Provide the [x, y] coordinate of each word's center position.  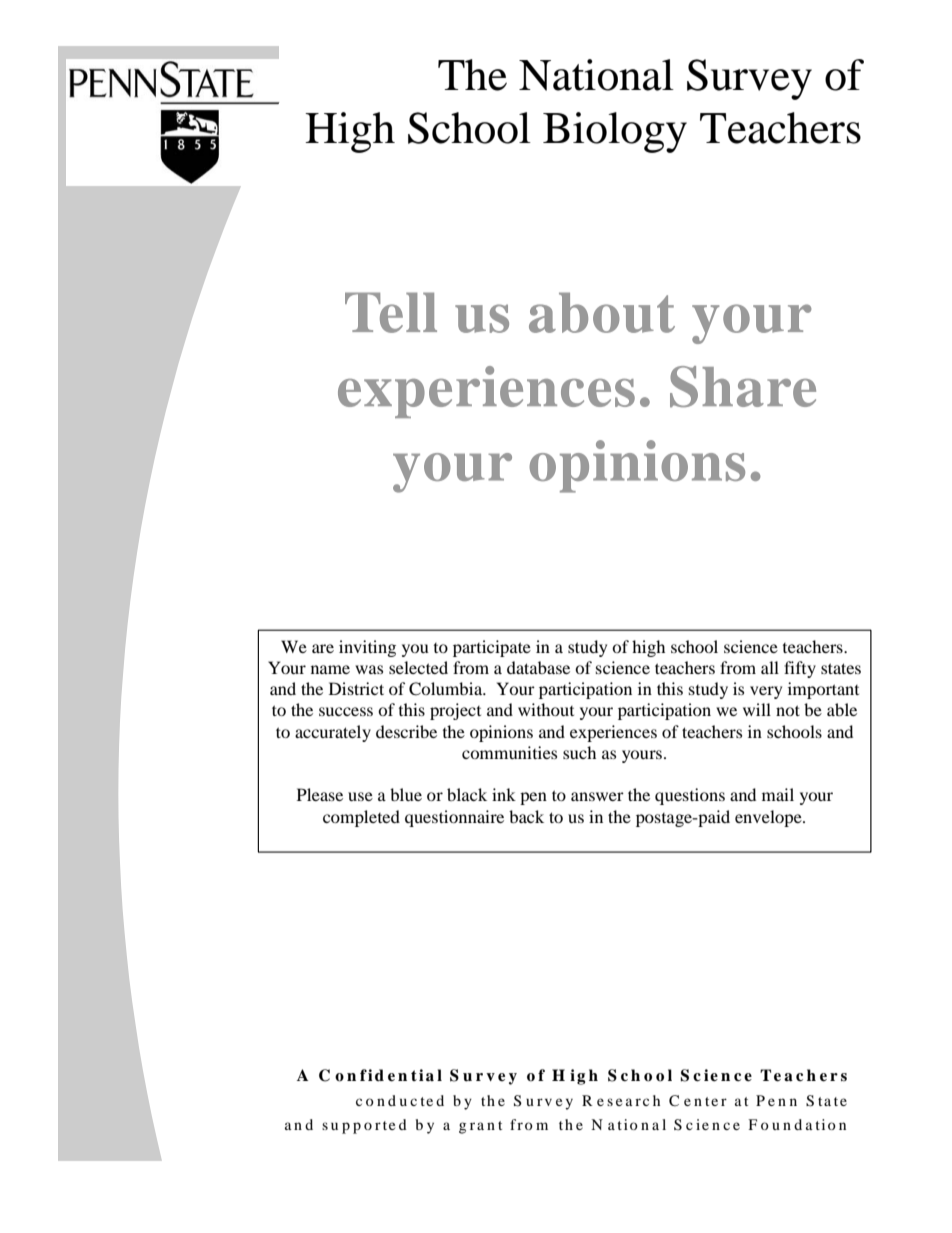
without [546, 709]
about [602, 312]
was [369, 669]
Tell [391, 312]
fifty [800, 669]
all [770, 667]
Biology [615, 132]
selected [418, 667]
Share [743, 386]
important [823, 690]
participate [492, 648]
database [538, 667]
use [360, 796]
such [579, 752]
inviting [367, 648]
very [766, 692]
